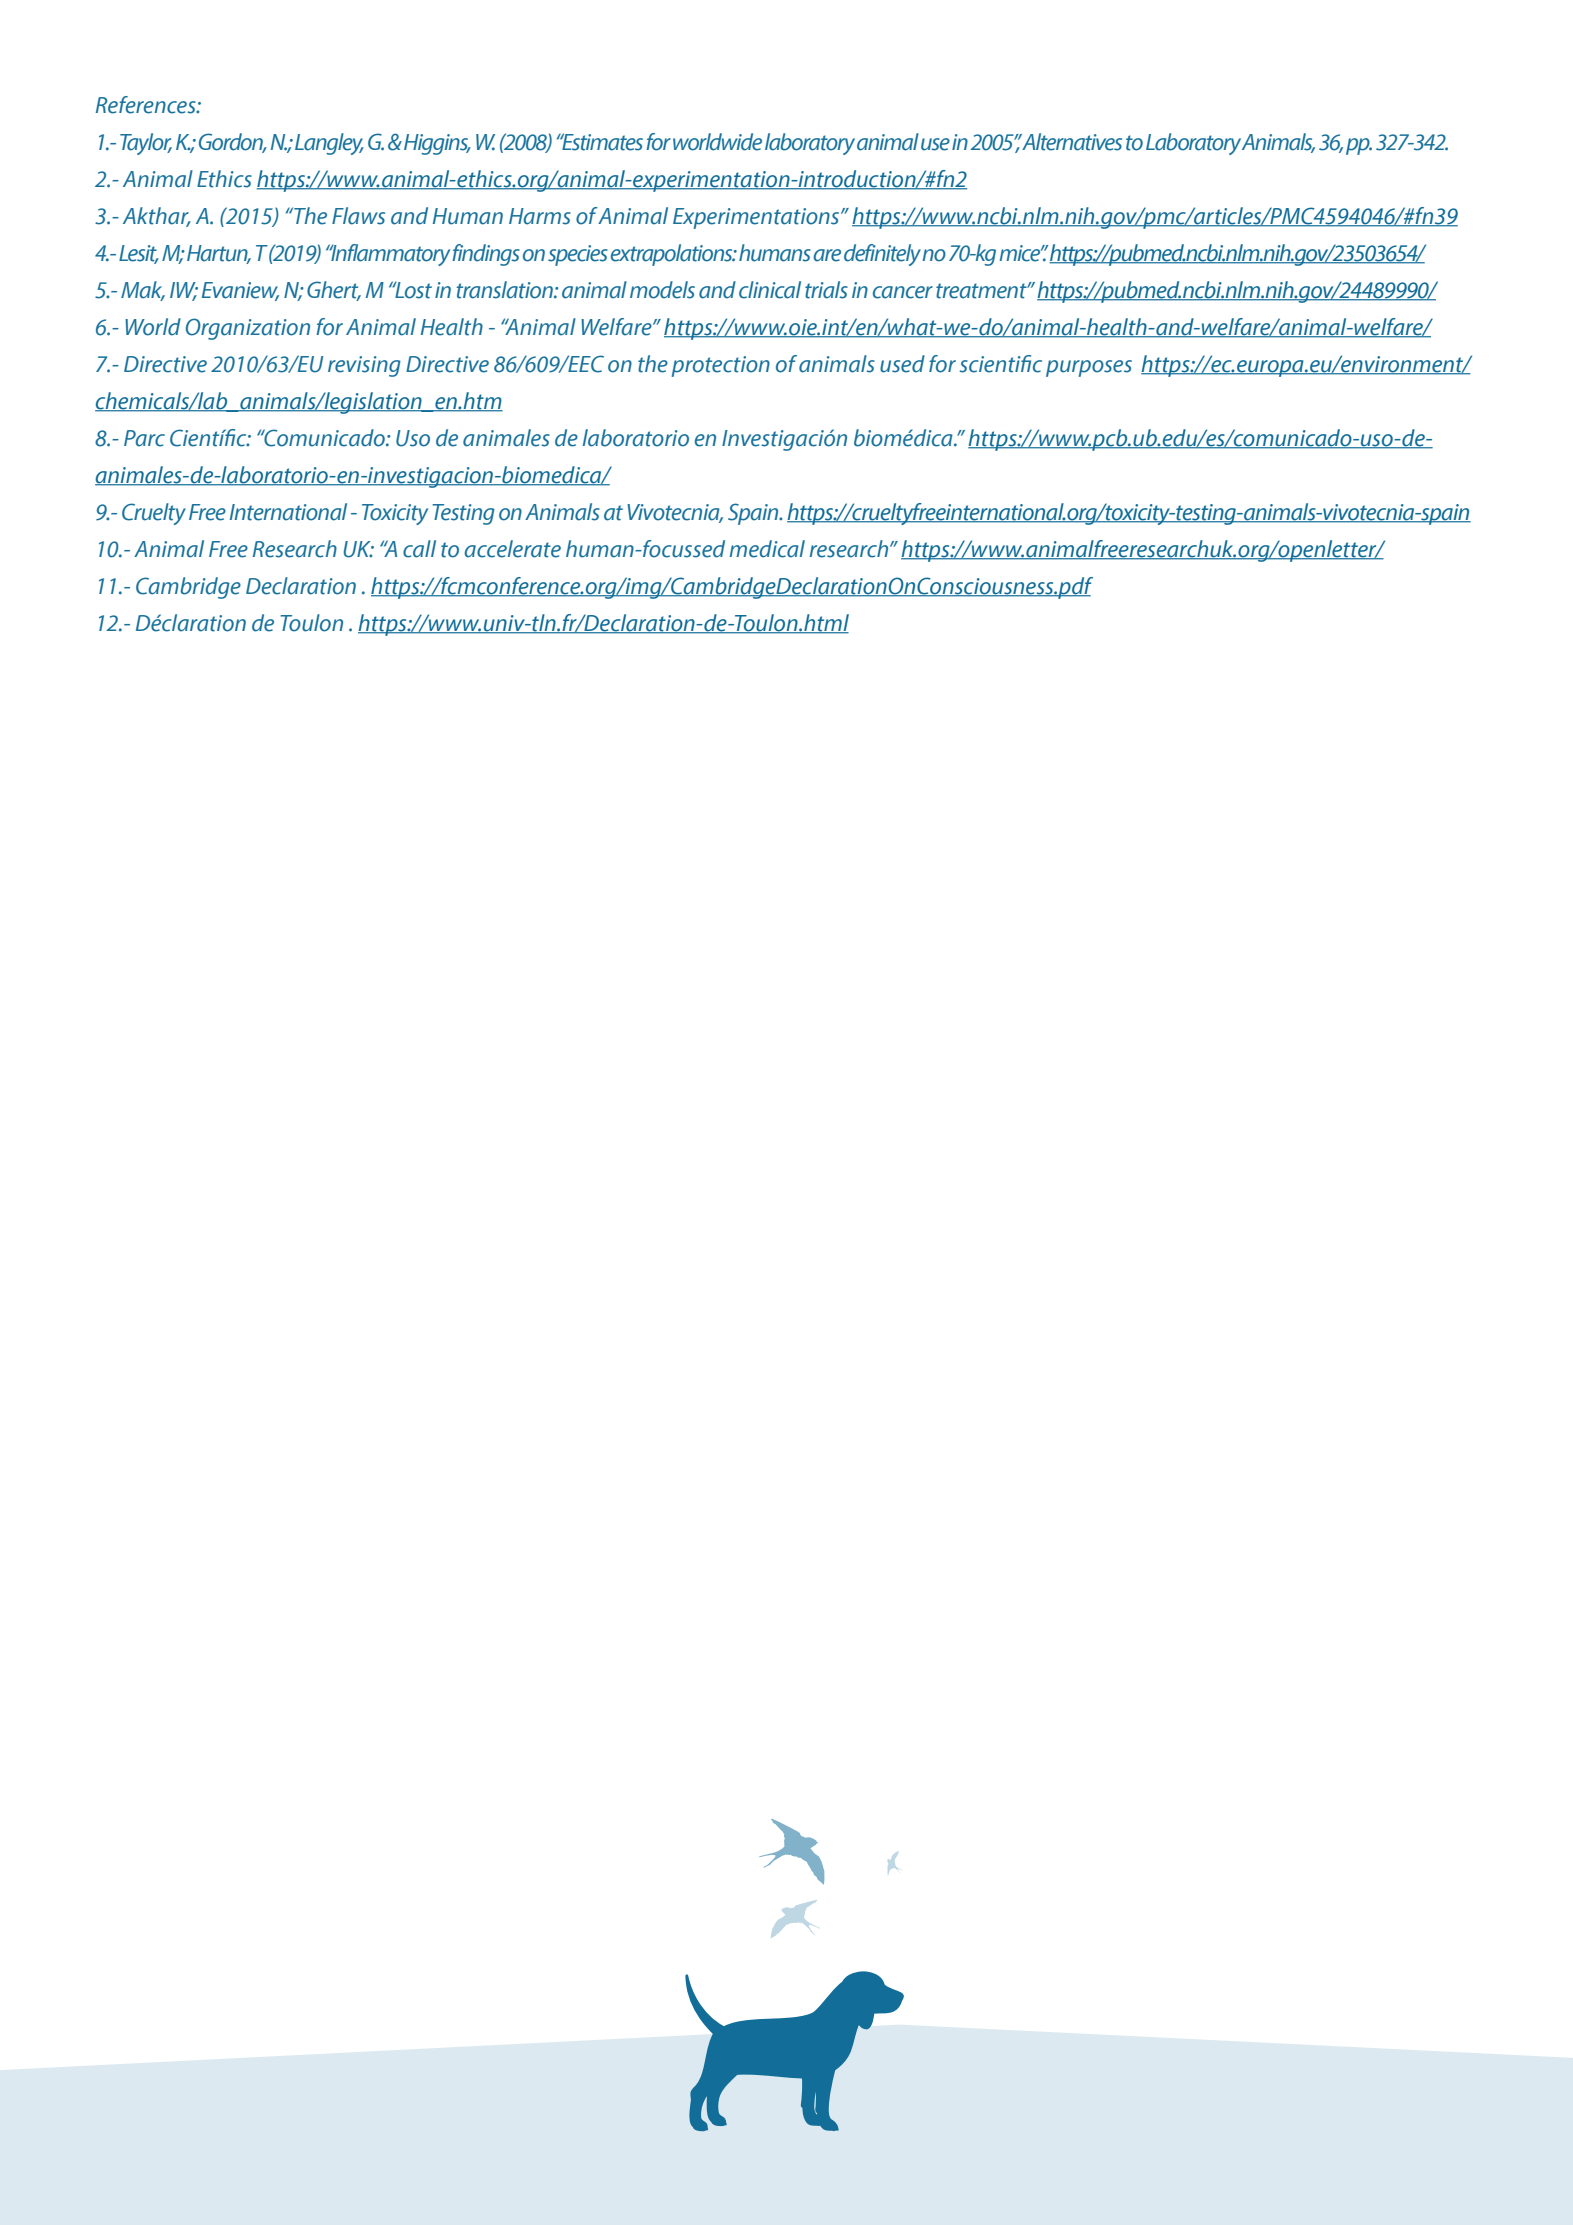  What do you see at coordinates (364, 366) in the screenshot?
I see `revising` at bounding box center [364, 366].
